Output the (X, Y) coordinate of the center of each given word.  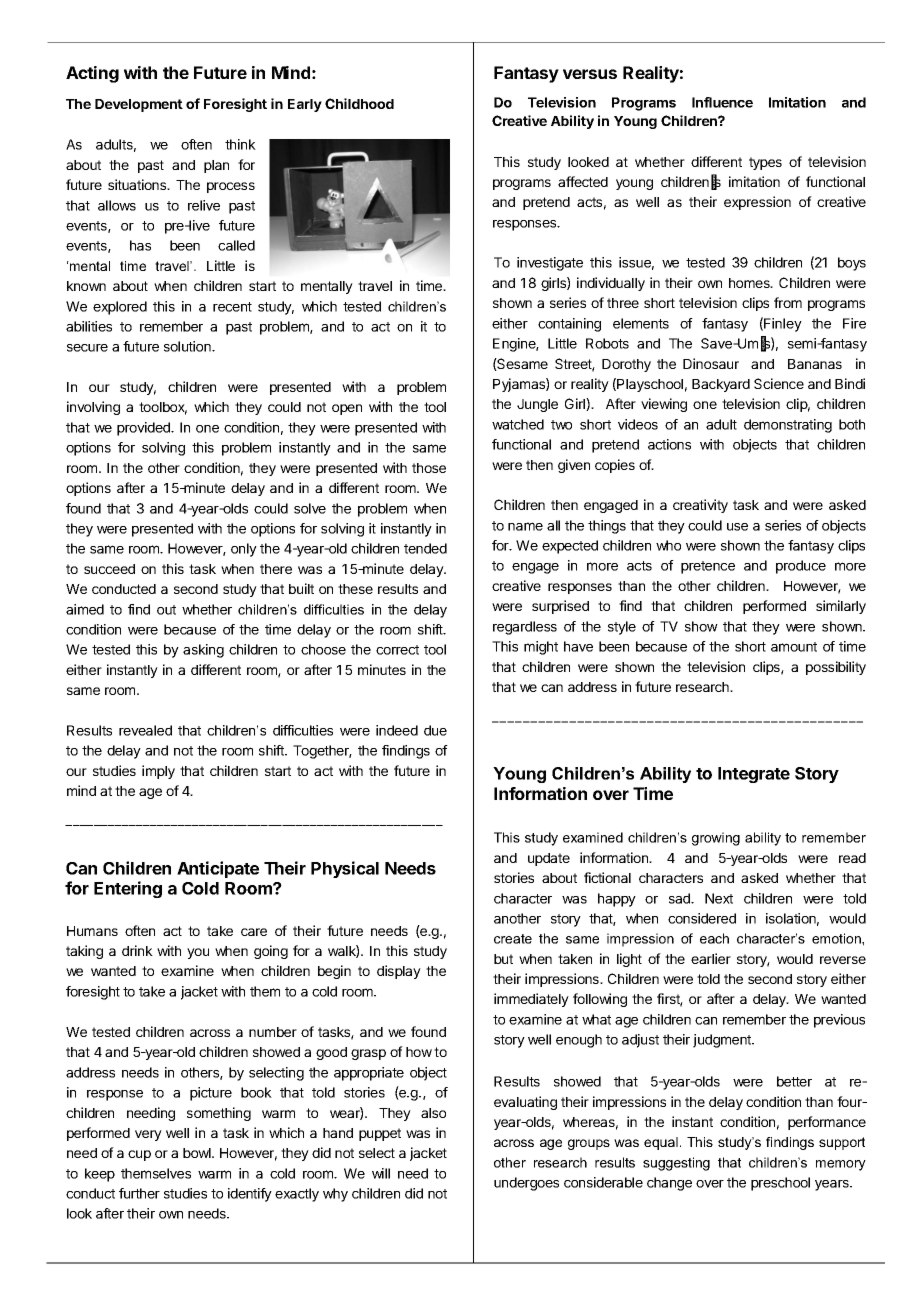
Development (139, 105)
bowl (198, 1153)
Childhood (359, 103)
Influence (722, 102)
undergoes (526, 1184)
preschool (780, 1184)
